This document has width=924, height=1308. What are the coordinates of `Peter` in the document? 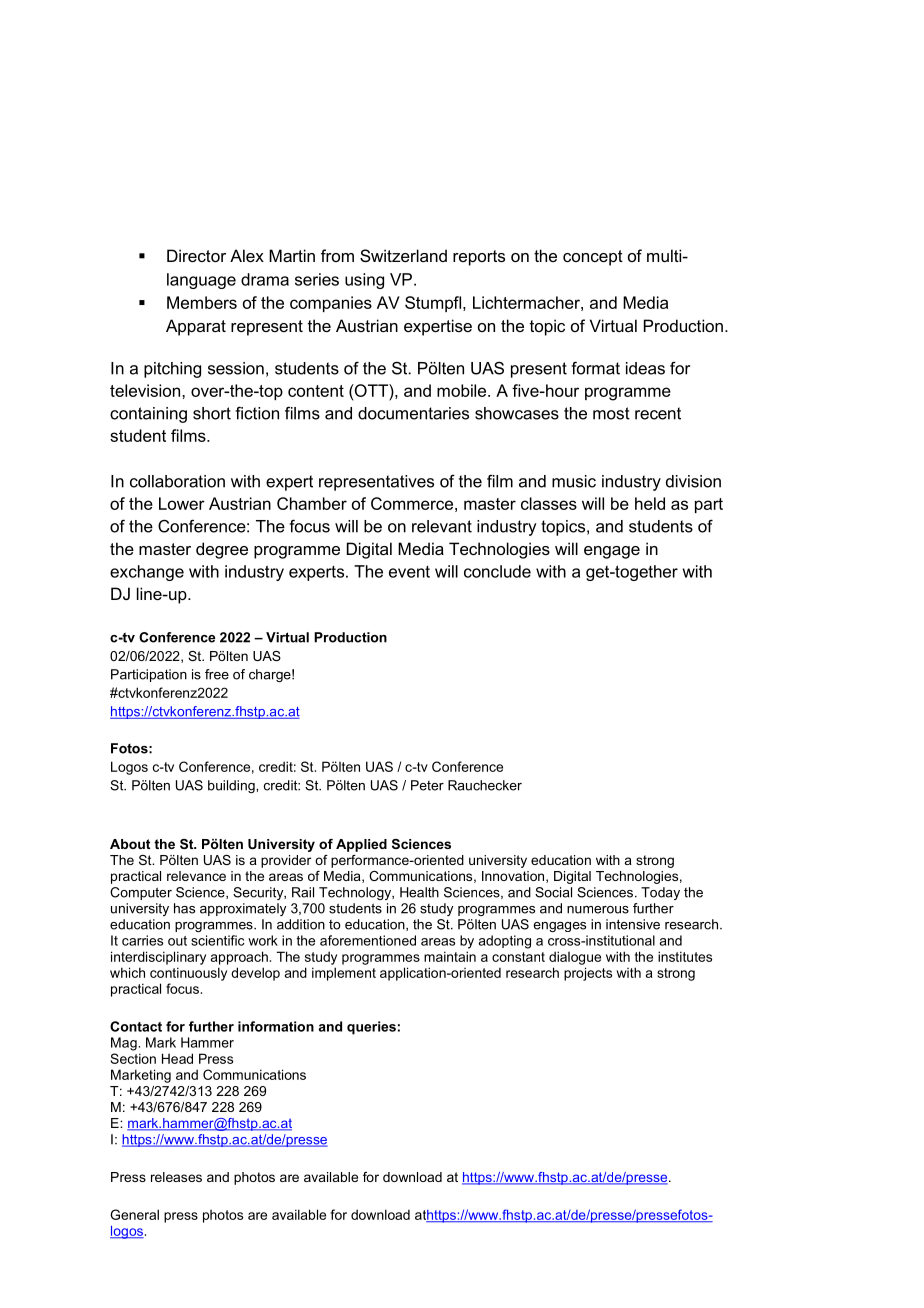 It's located at (427, 785).
